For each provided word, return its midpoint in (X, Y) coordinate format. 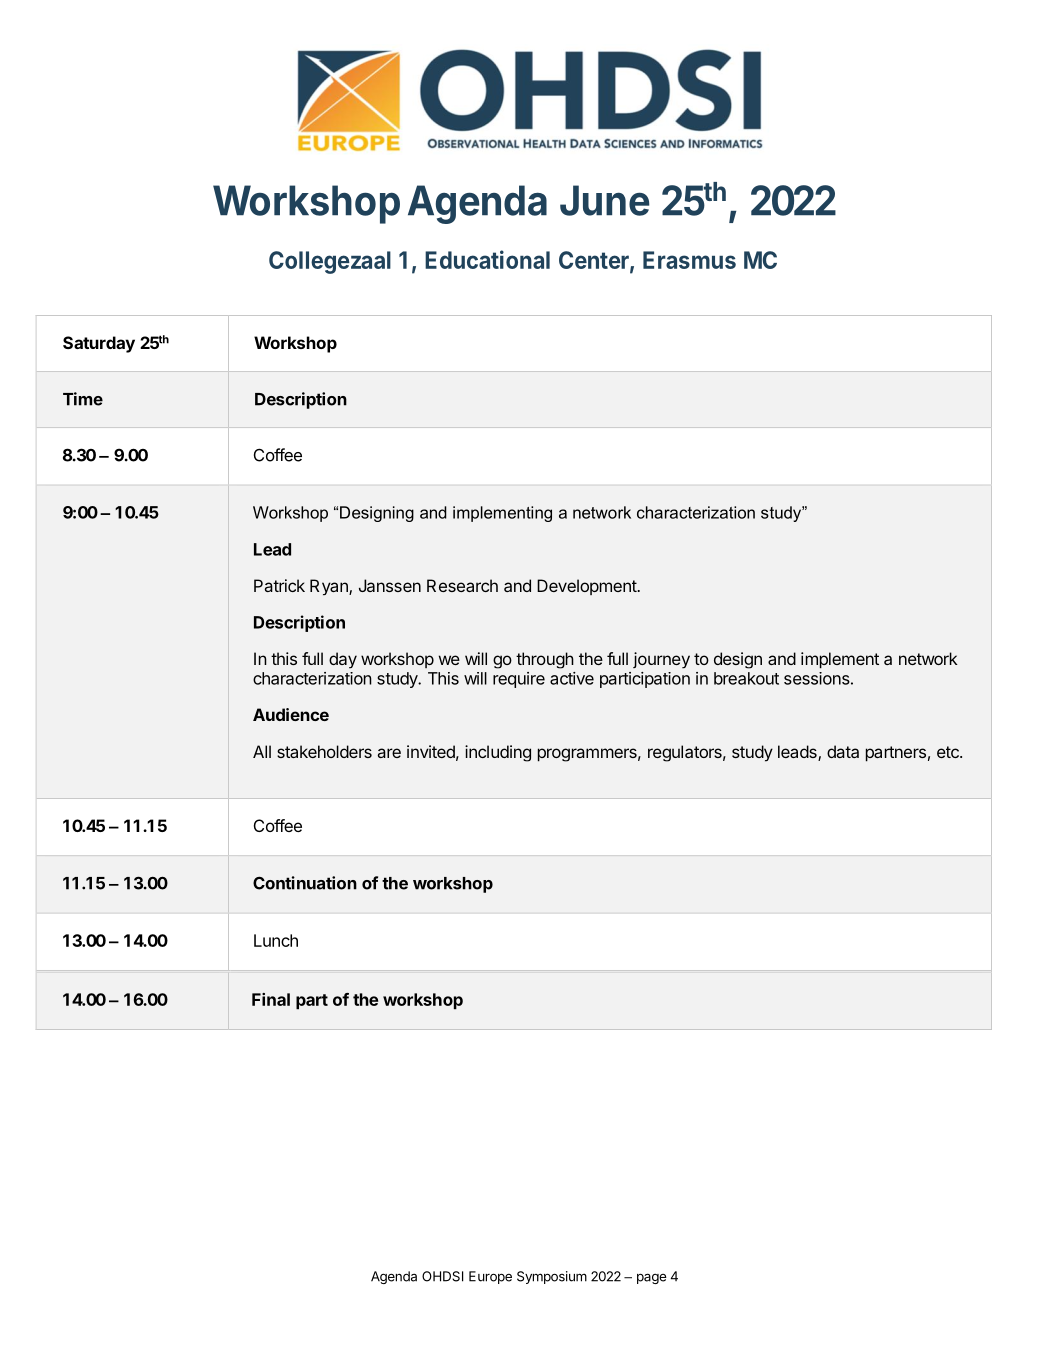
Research (462, 585)
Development (587, 587)
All (262, 751)
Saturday (99, 344)
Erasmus (689, 260)
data (843, 751)
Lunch (276, 940)
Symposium (552, 1277)
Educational (487, 259)
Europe (490, 1277)
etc (949, 752)
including (498, 753)
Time (83, 399)
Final (271, 999)
